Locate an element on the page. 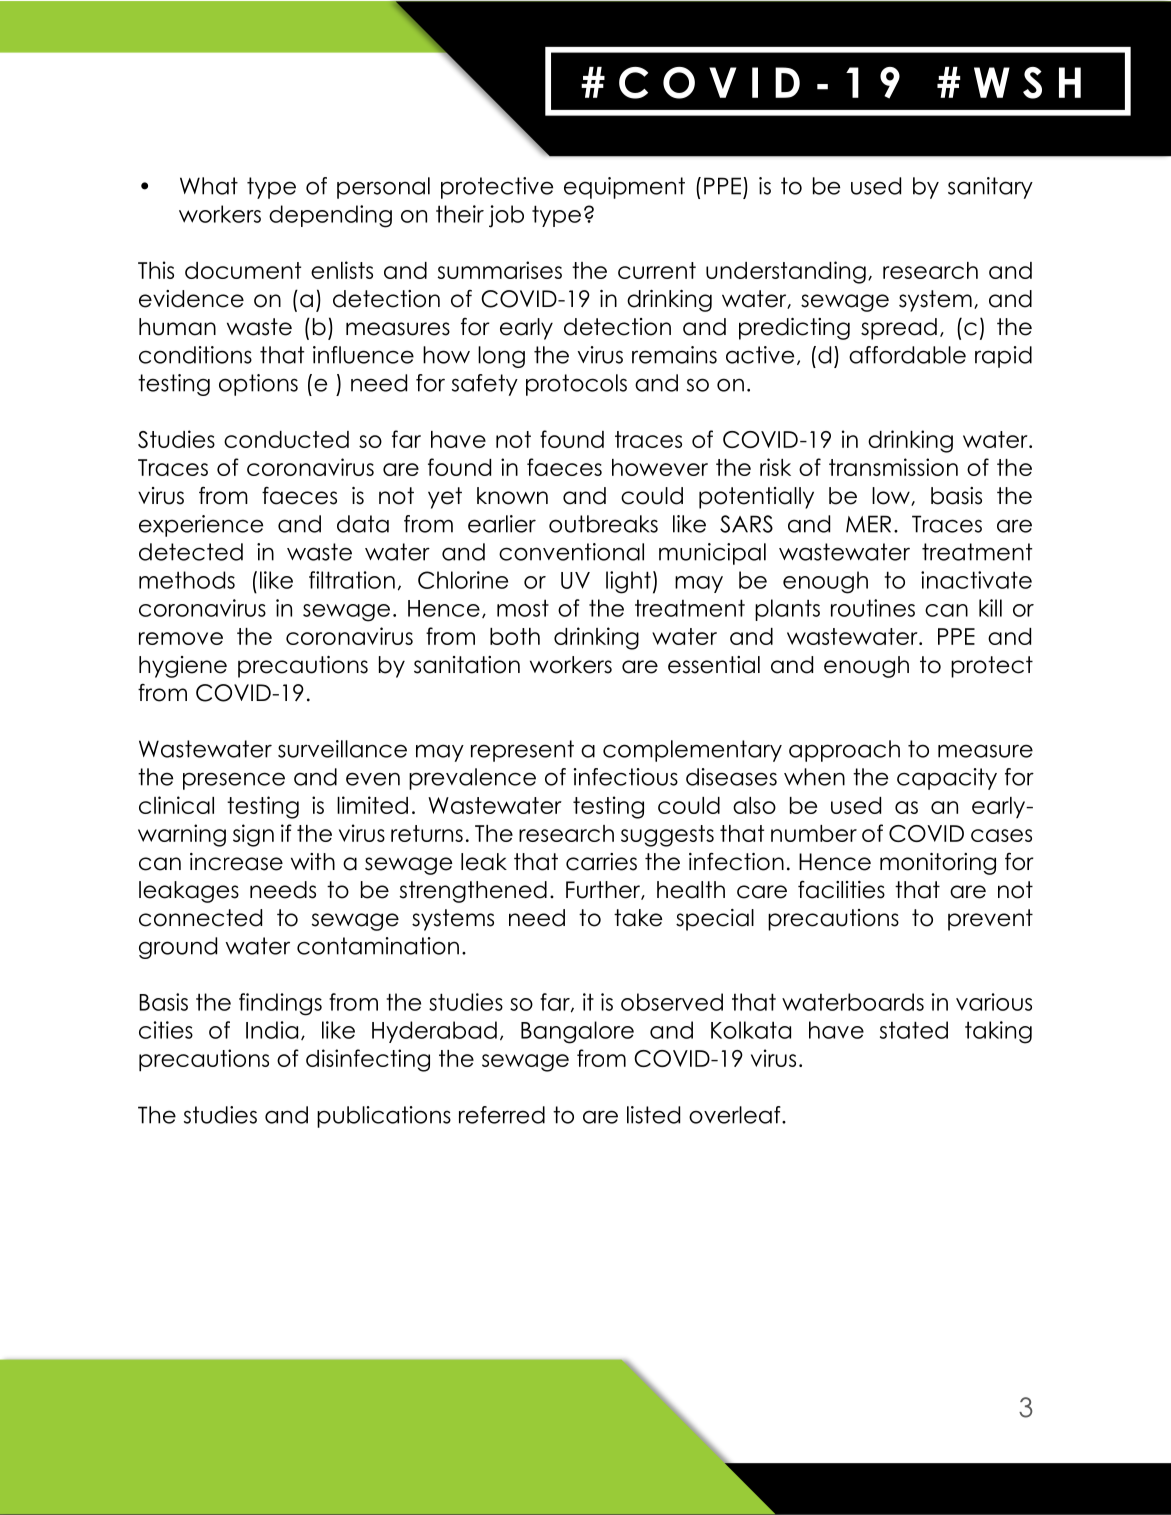  equipment is located at coordinates (624, 188).
